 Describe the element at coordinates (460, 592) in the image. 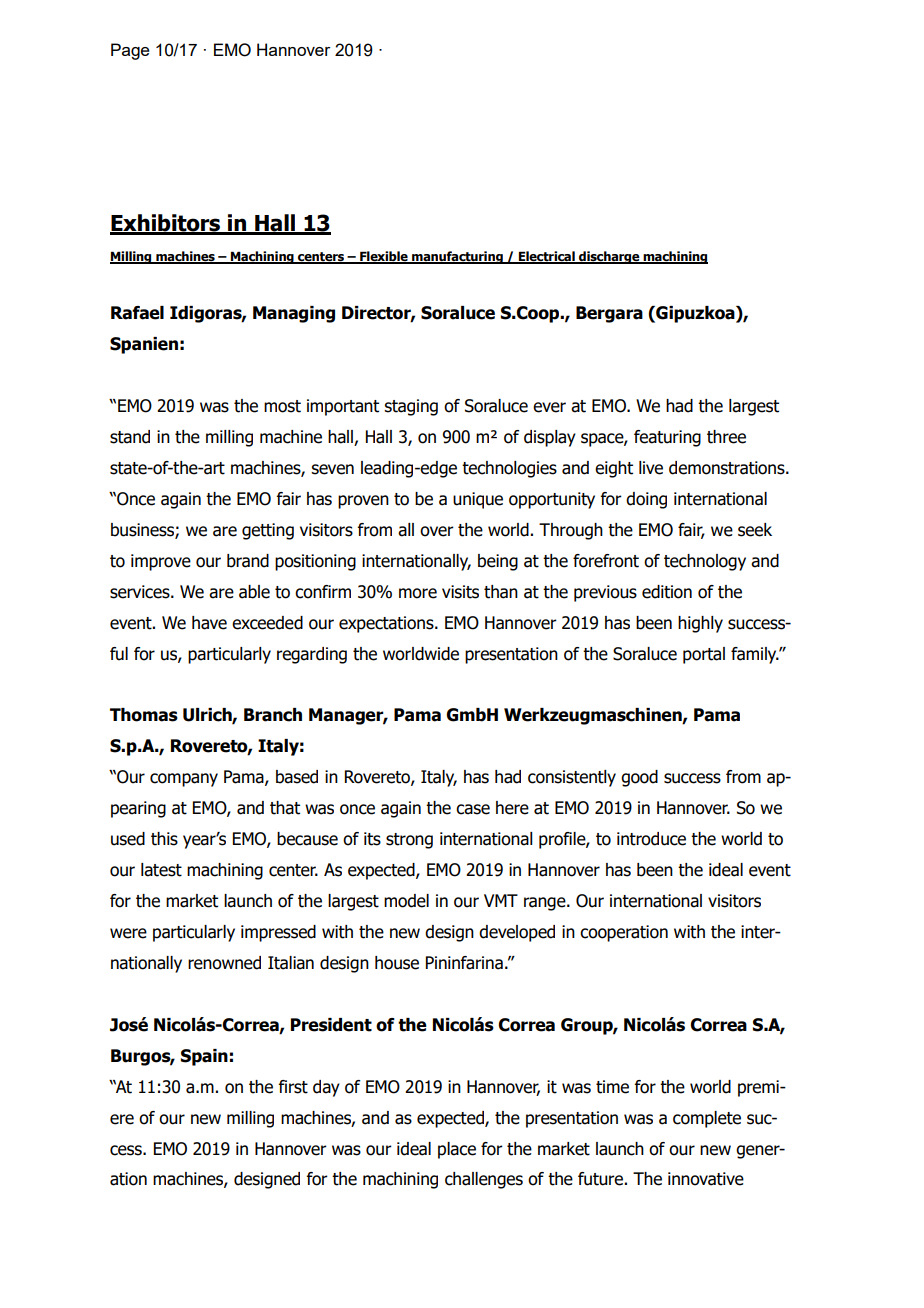

I see `visits` at that location.
